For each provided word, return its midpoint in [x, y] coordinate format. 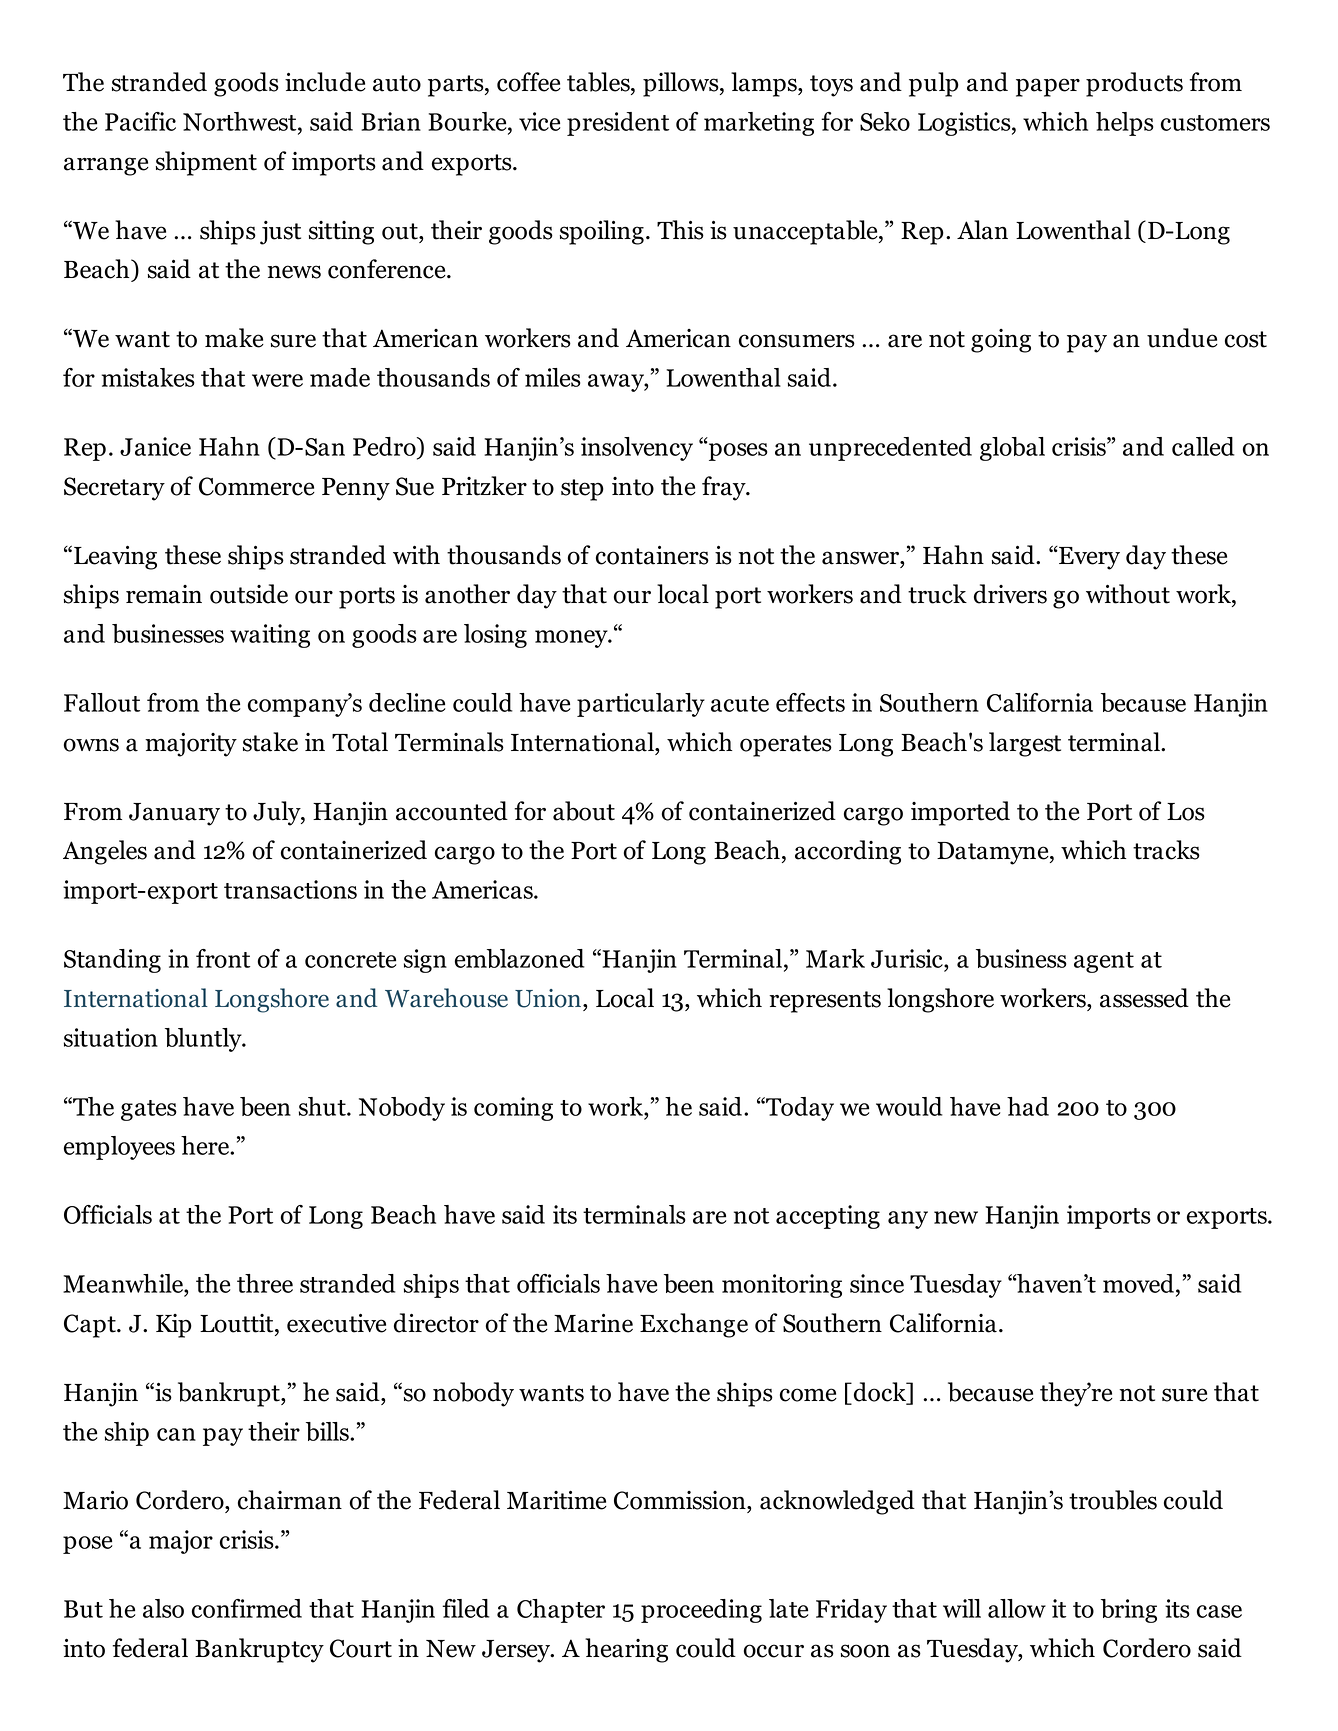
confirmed [247, 1608]
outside [249, 594]
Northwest [241, 121]
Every [1088, 558]
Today [799, 1109]
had [1028, 1106]
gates [149, 1110]
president [618, 124]
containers [652, 555]
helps [1125, 124]
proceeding [701, 1611]
